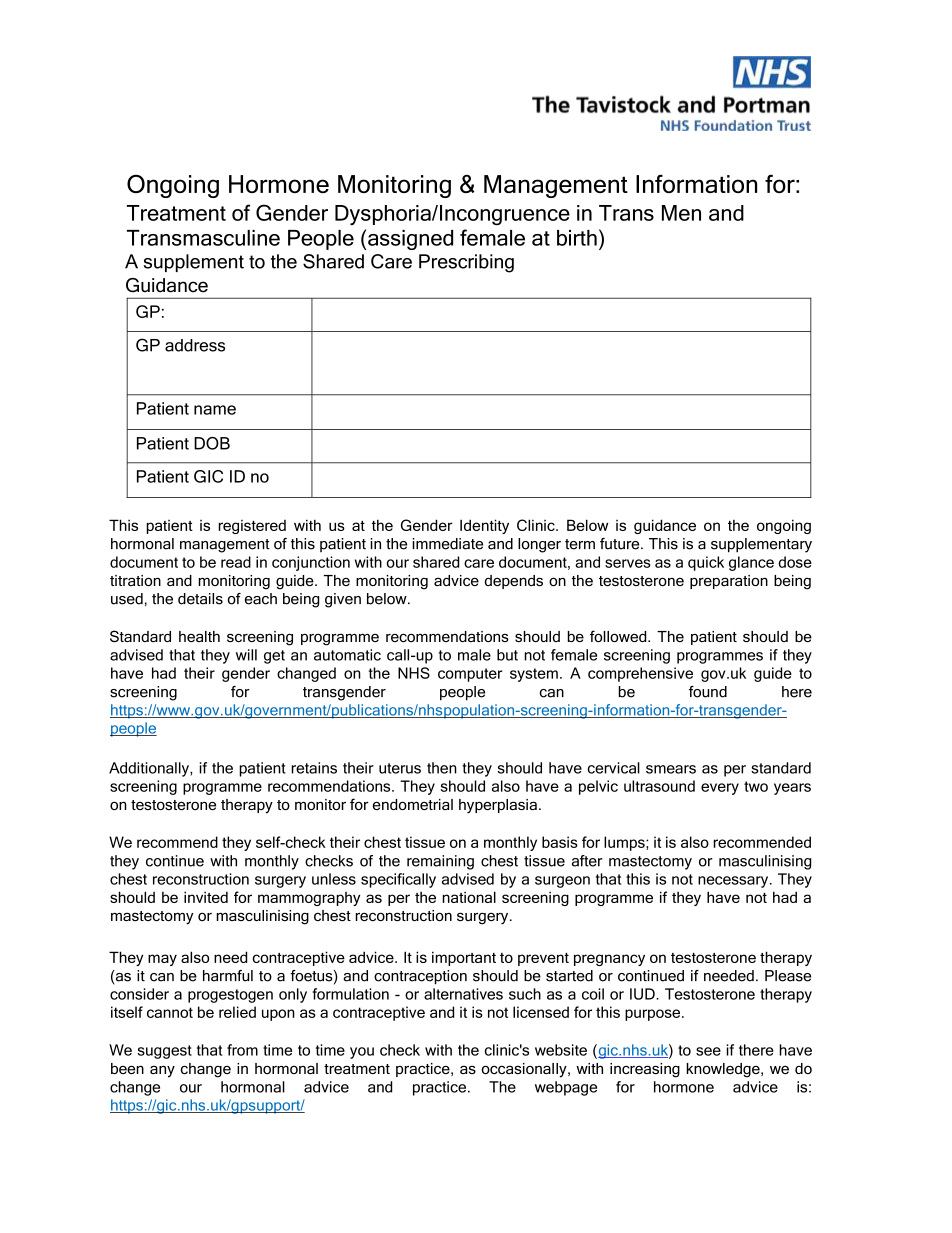 The width and height of the screenshot is (952, 1233). What do you see at coordinates (577, 238) in the screenshot?
I see `birth` at bounding box center [577, 238].
